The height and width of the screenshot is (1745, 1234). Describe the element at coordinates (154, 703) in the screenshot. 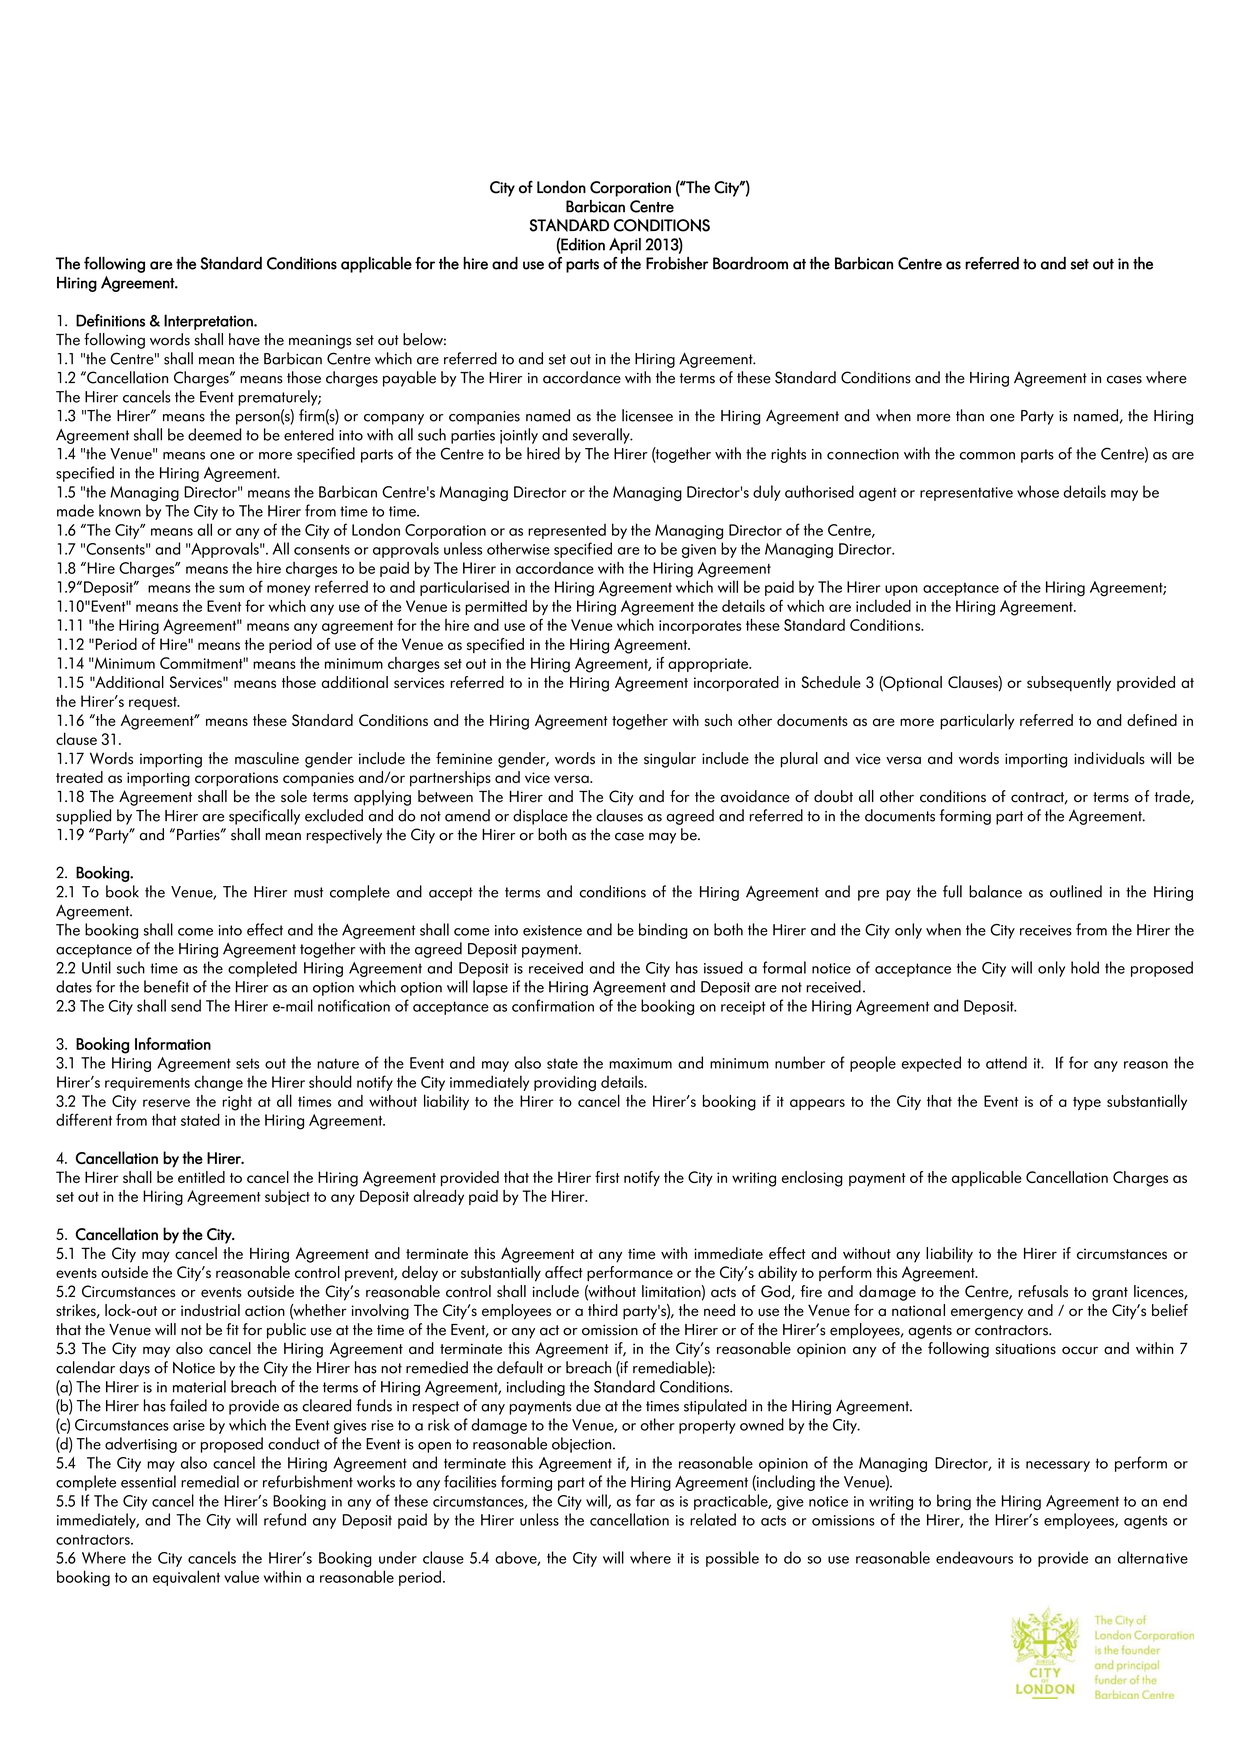

I see `request` at that location.
